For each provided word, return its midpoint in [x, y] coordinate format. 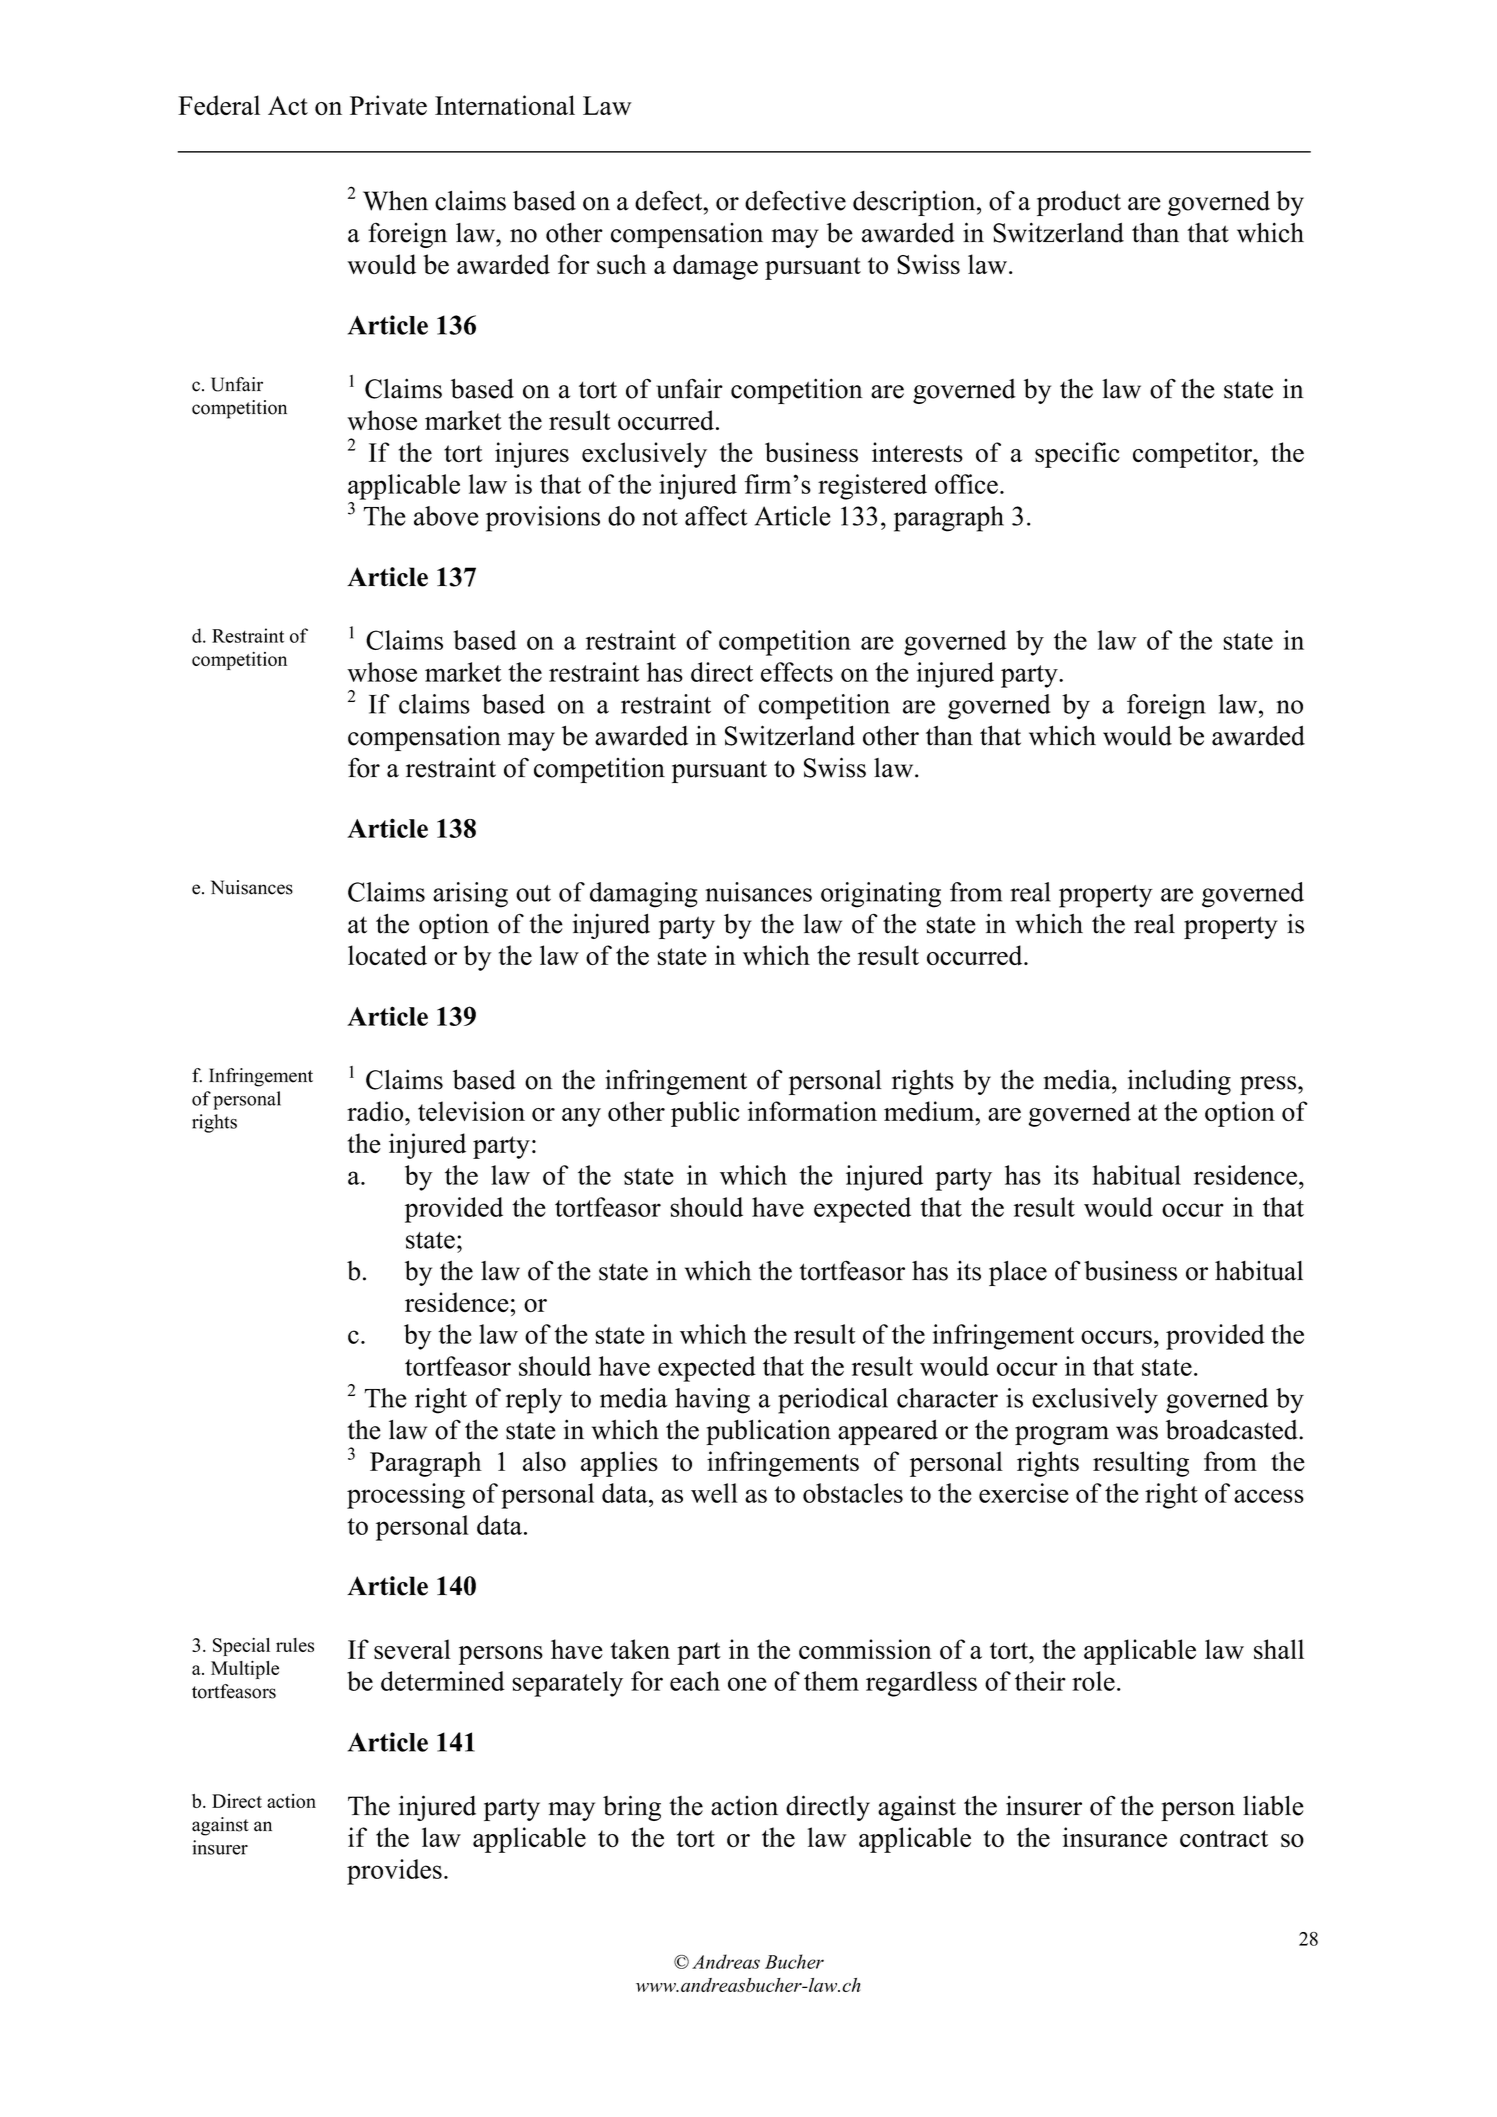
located [387, 955]
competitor [1194, 455]
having [712, 1401]
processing [406, 1496]
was [1137, 1433]
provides [394, 1872]
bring [632, 1808]
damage [715, 267]
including [1179, 1082]
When [395, 200]
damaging [644, 895]
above [446, 516]
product [1079, 203]
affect [716, 516]
